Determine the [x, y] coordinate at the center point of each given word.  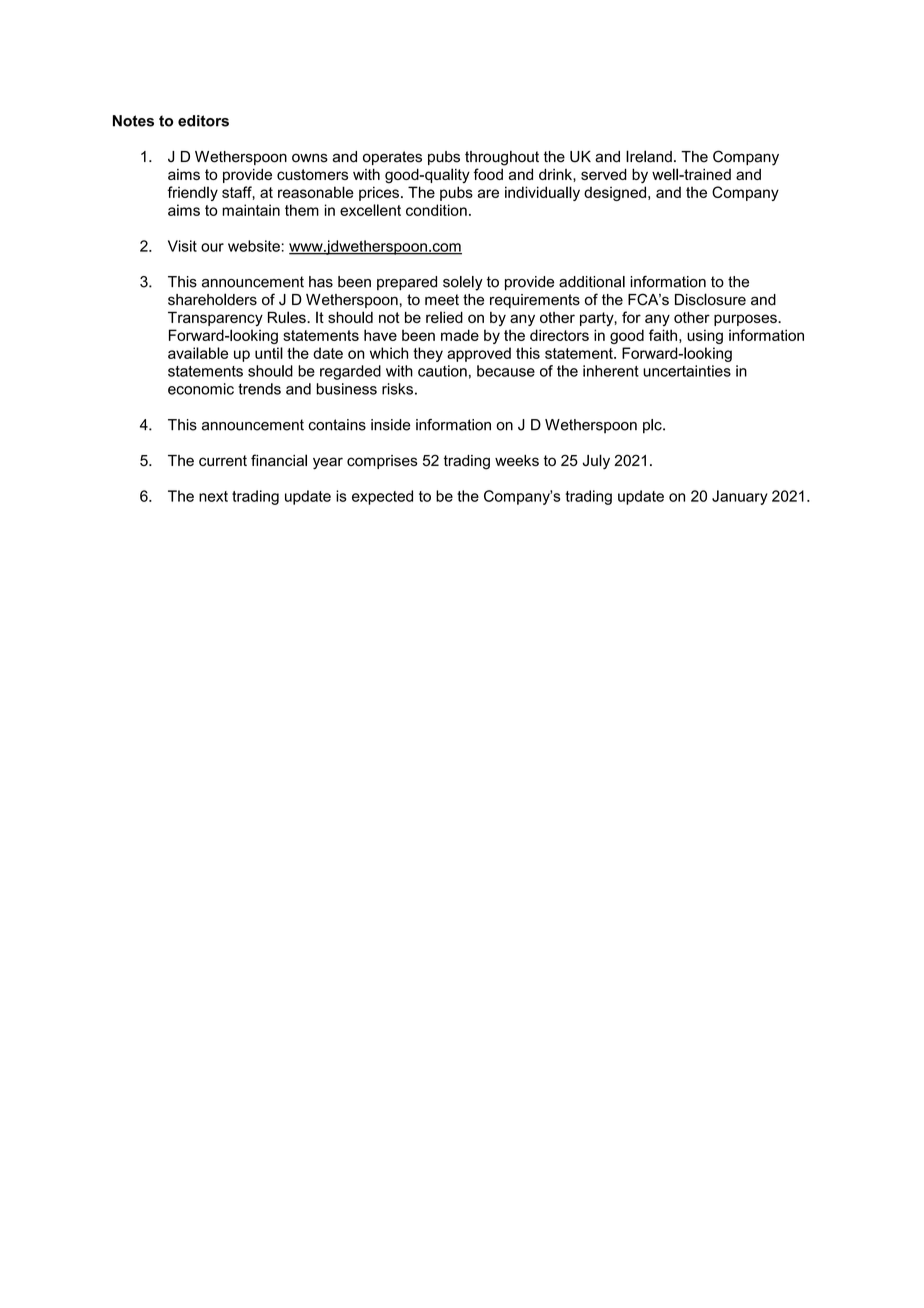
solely [463, 283]
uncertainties [687, 371]
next [213, 496]
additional [592, 282]
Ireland [649, 156]
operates [392, 158]
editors [203, 121]
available [198, 353]
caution [442, 371]
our [212, 247]
